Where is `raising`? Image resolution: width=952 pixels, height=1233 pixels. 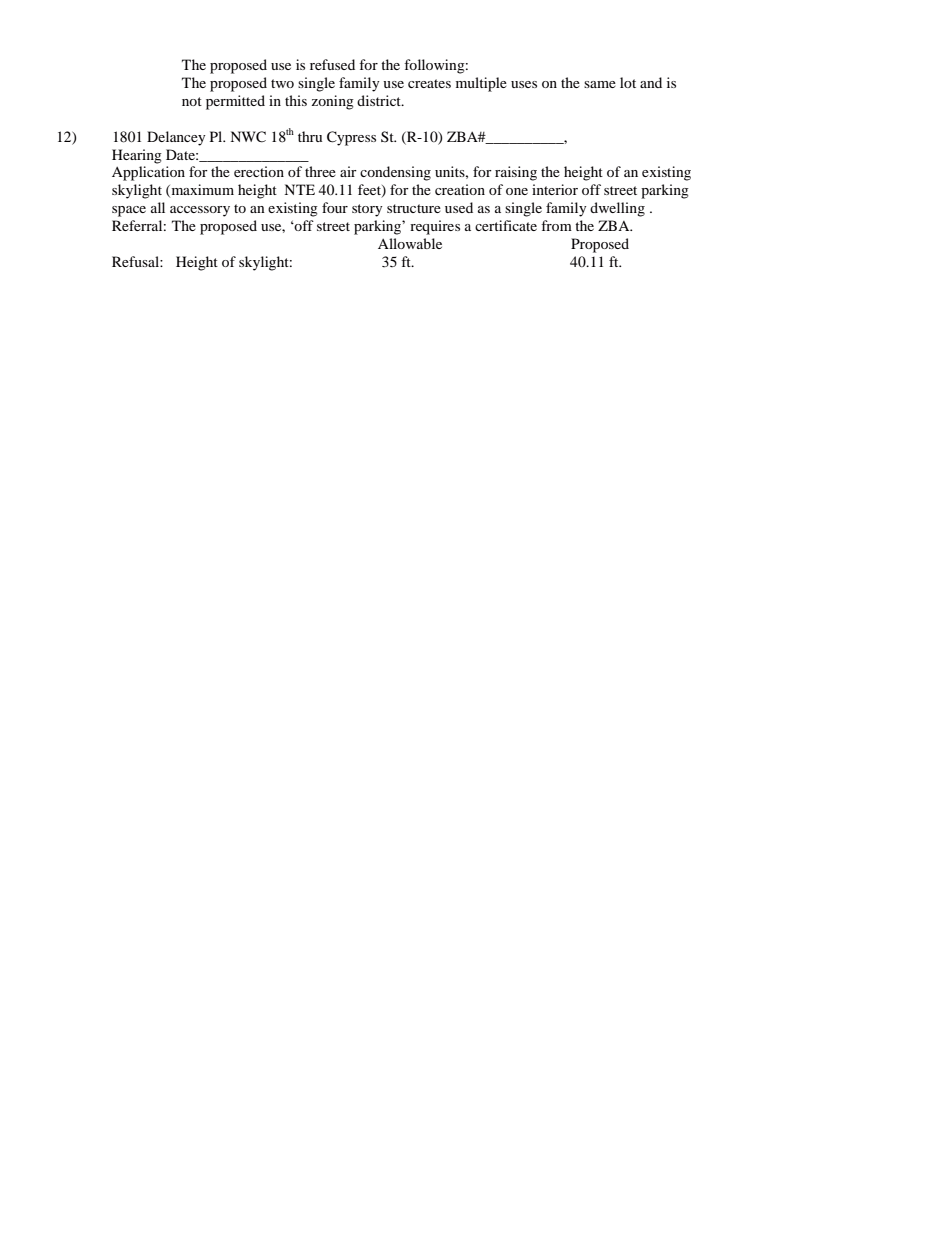 raising is located at coordinates (516, 173).
